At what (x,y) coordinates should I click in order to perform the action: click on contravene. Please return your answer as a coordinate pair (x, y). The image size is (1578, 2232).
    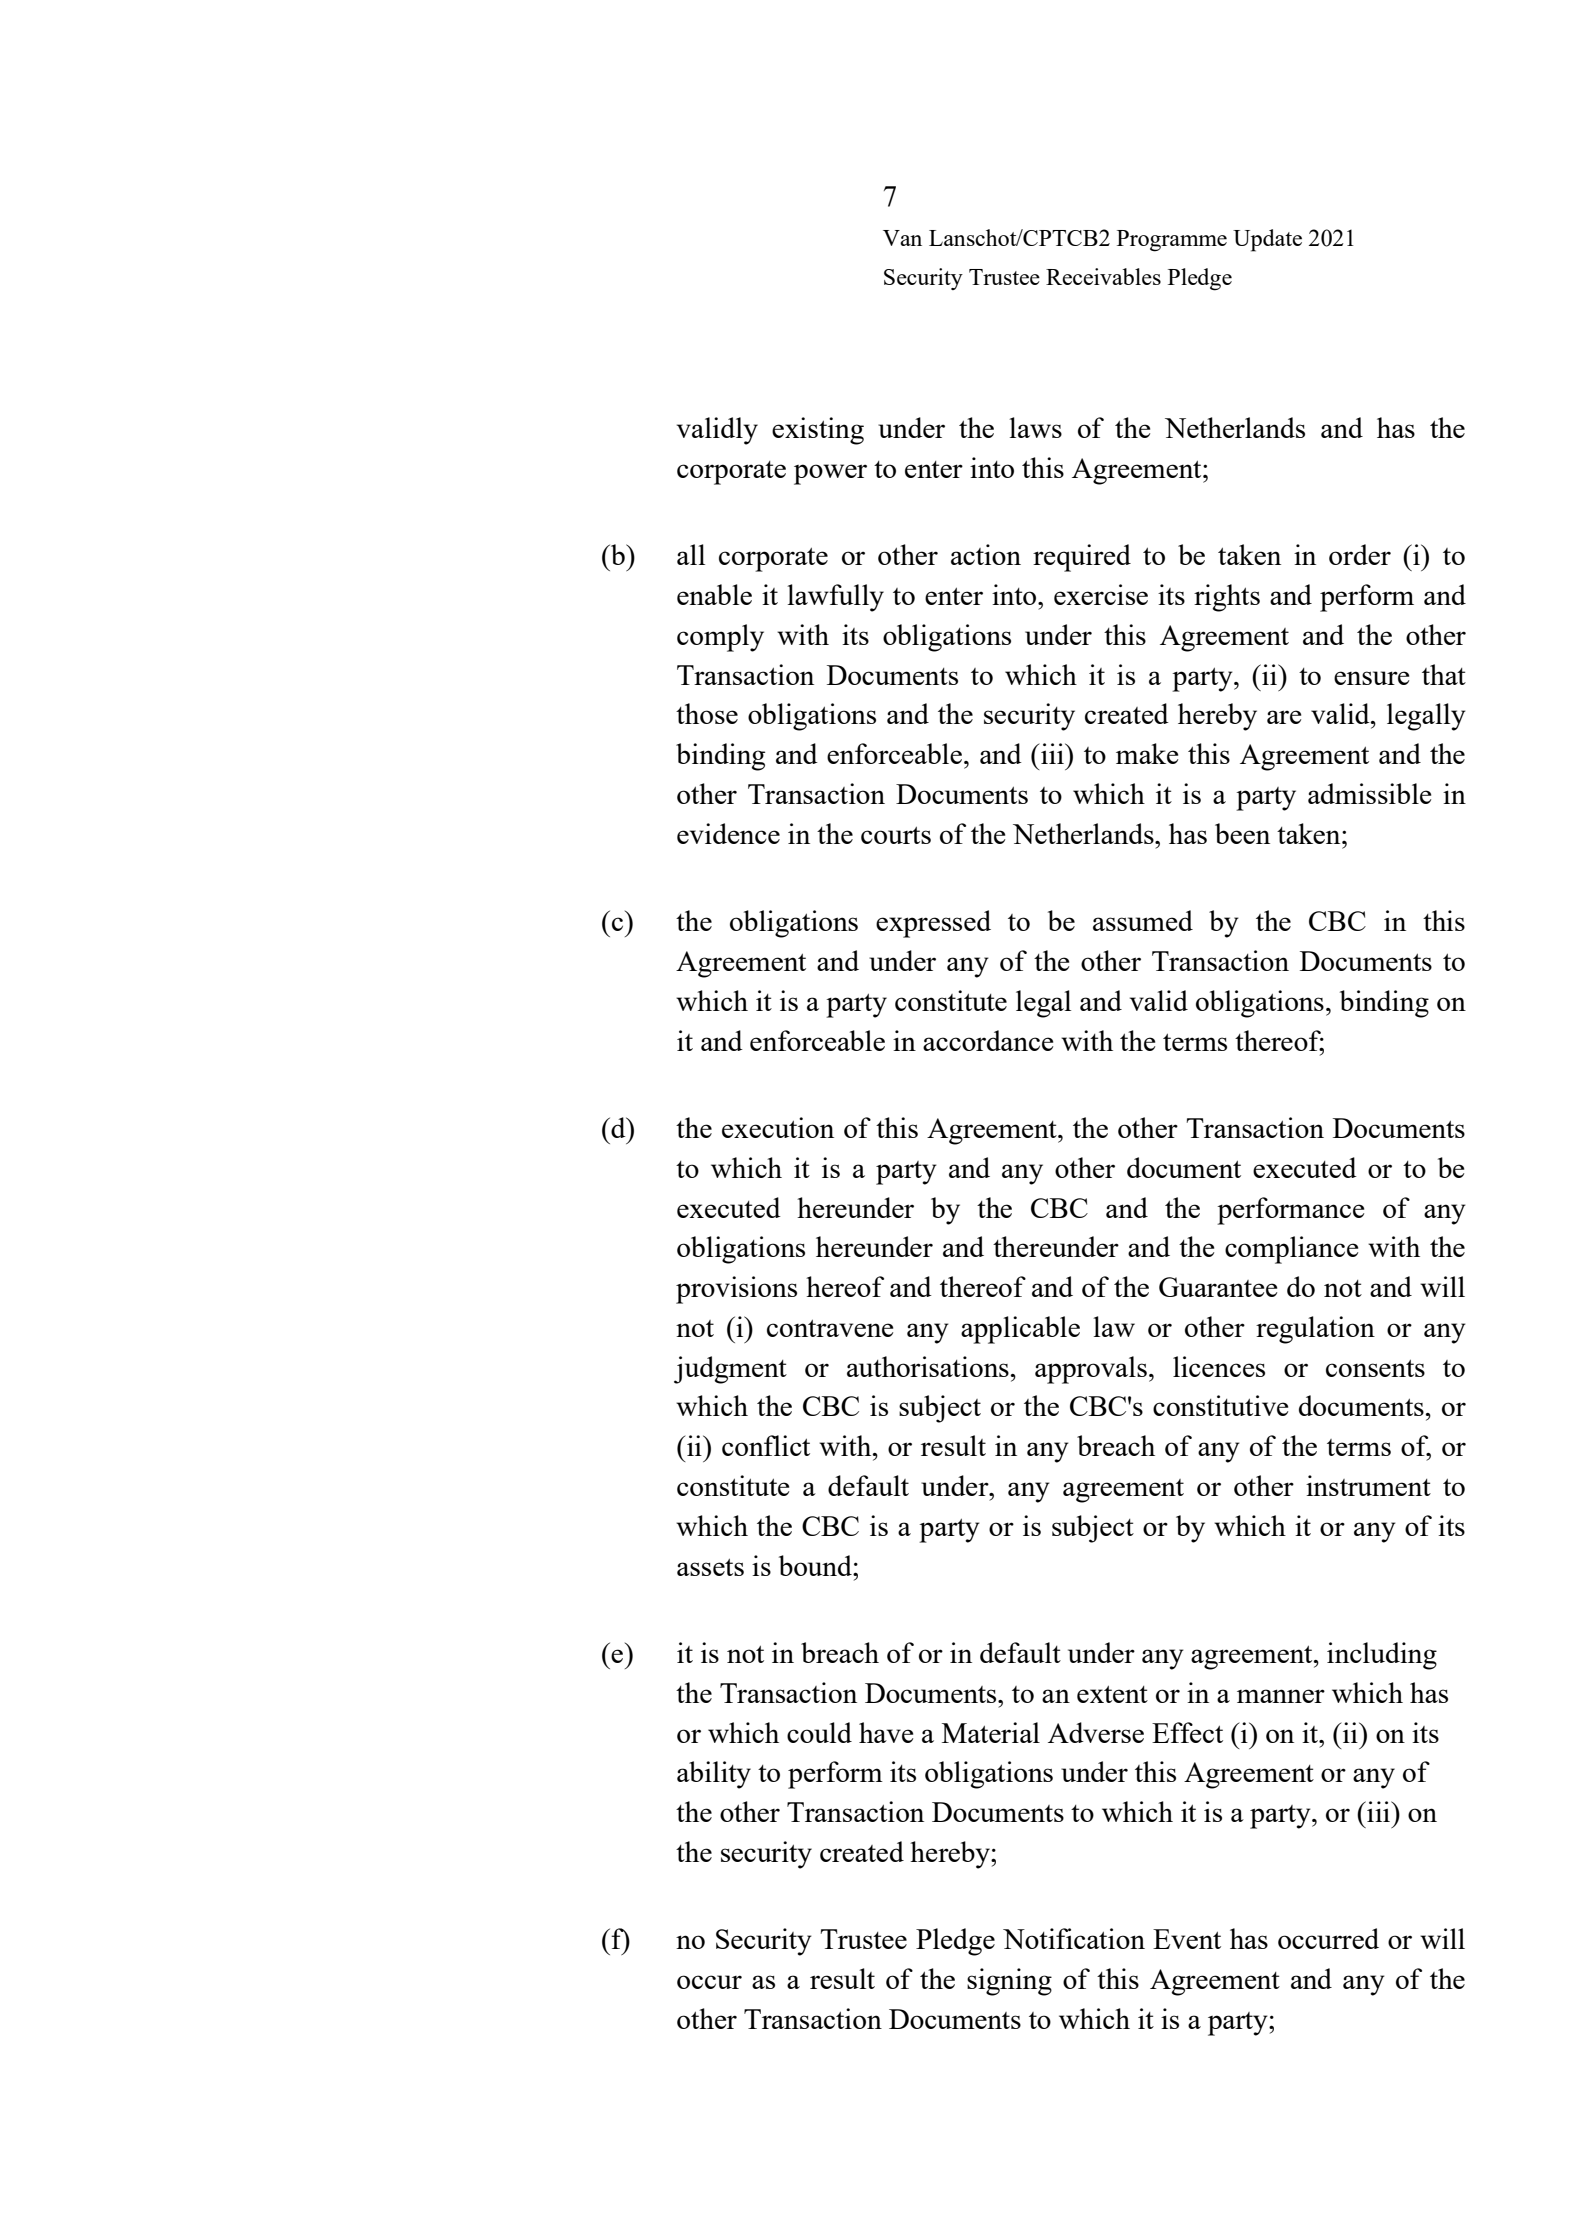
    Looking at the image, I should click on (830, 1328).
